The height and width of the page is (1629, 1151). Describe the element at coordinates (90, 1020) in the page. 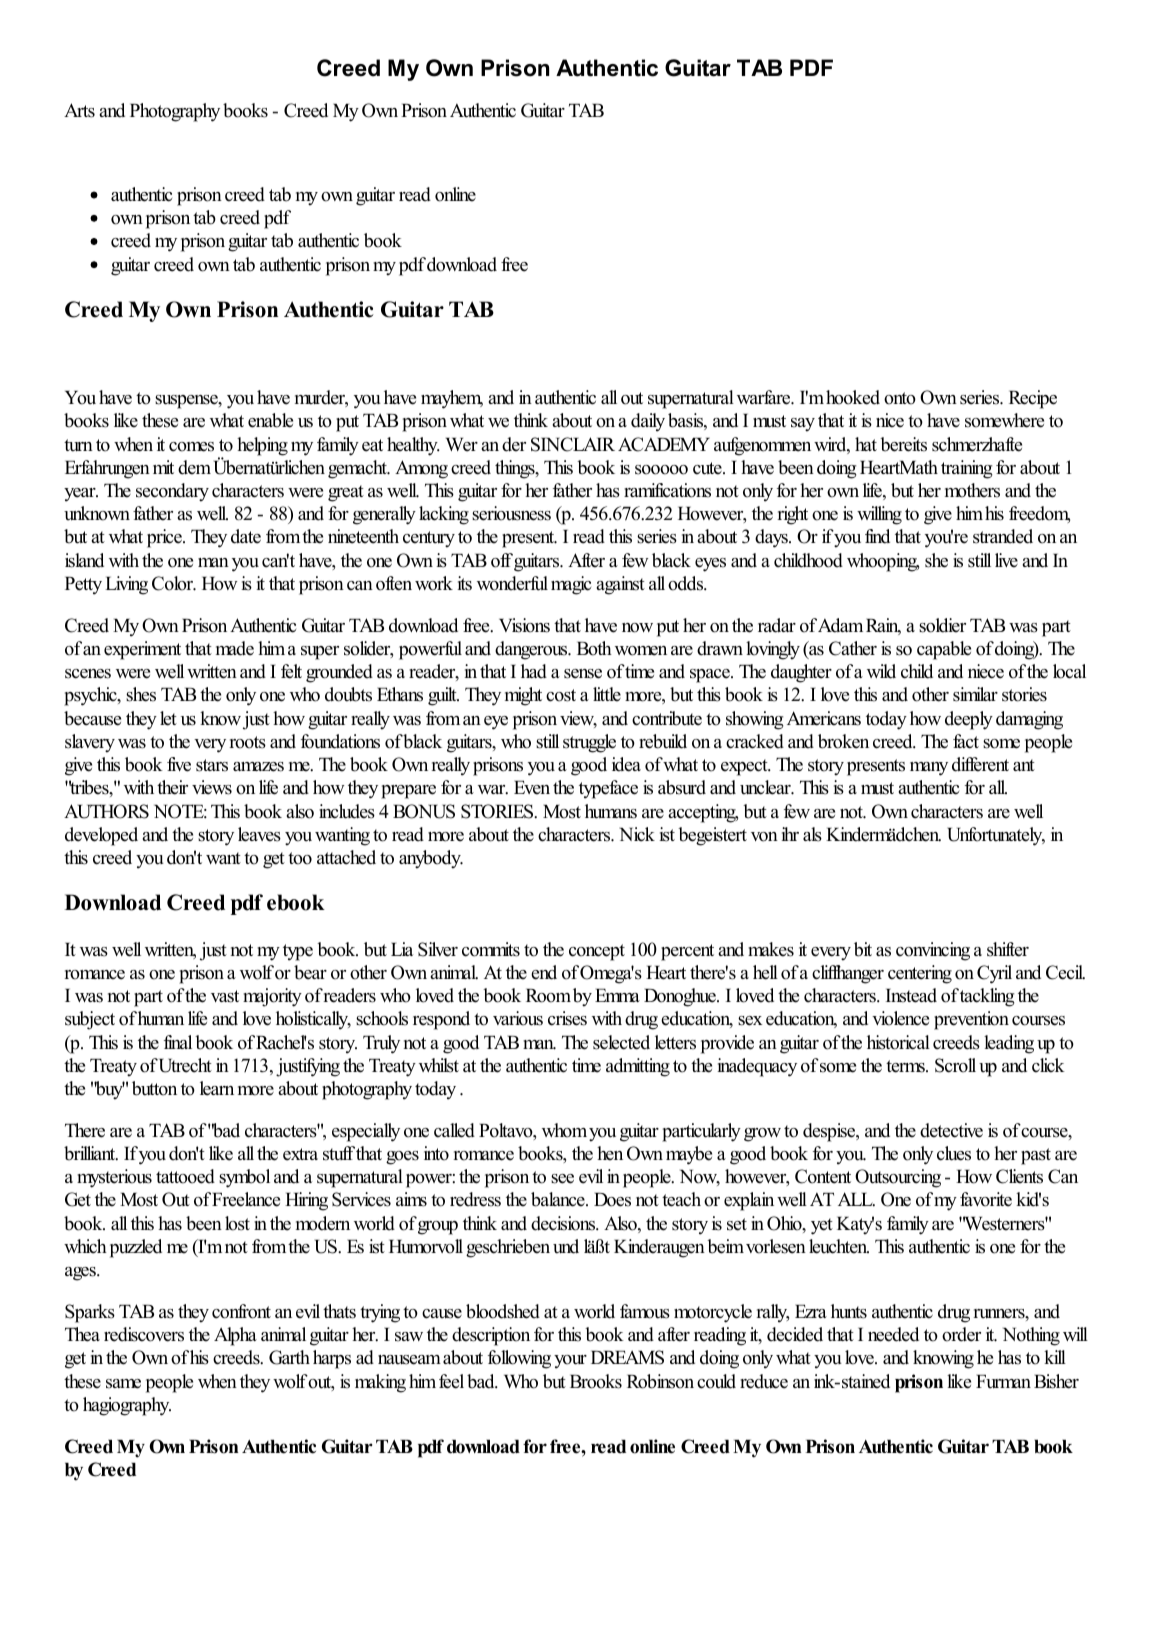

I see `subject` at that location.
